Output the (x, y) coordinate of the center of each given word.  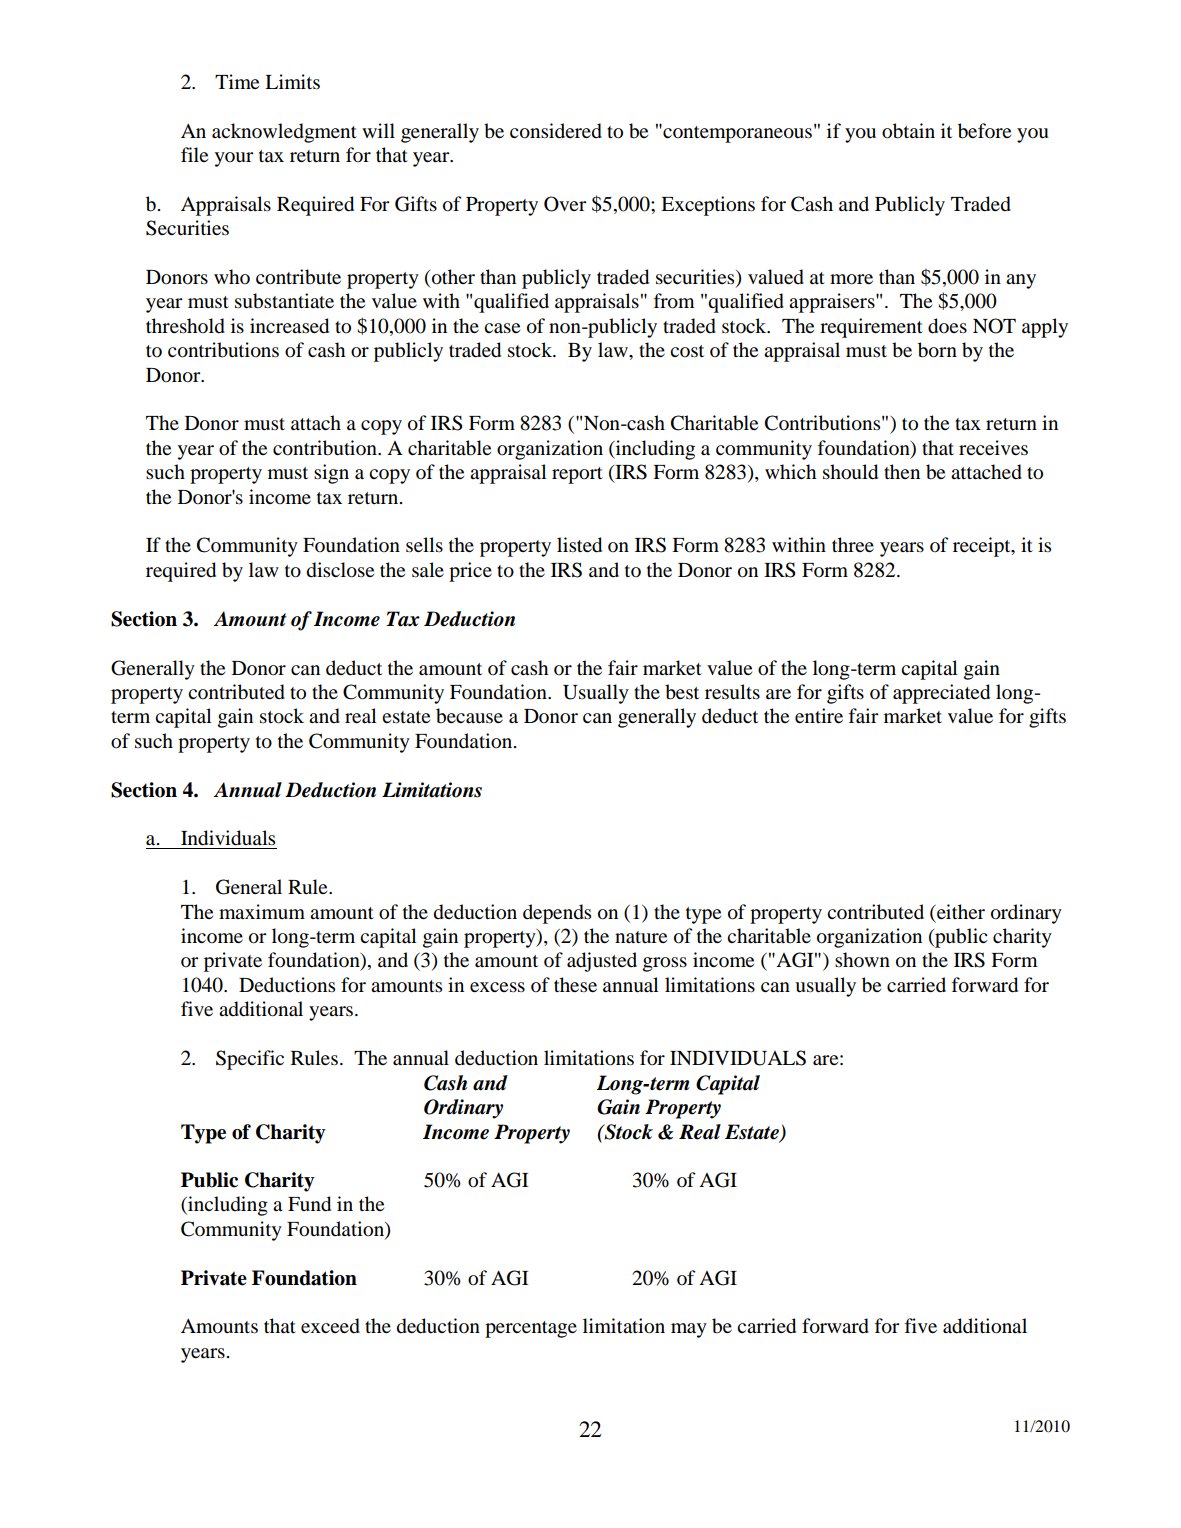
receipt (983, 547)
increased (289, 326)
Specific (250, 1060)
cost (687, 351)
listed (579, 545)
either (960, 911)
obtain (908, 131)
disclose (340, 570)
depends (557, 914)
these (575, 984)
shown (862, 960)
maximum (262, 912)
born (937, 350)
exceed (330, 1326)
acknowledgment (284, 133)
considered (556, 131)
